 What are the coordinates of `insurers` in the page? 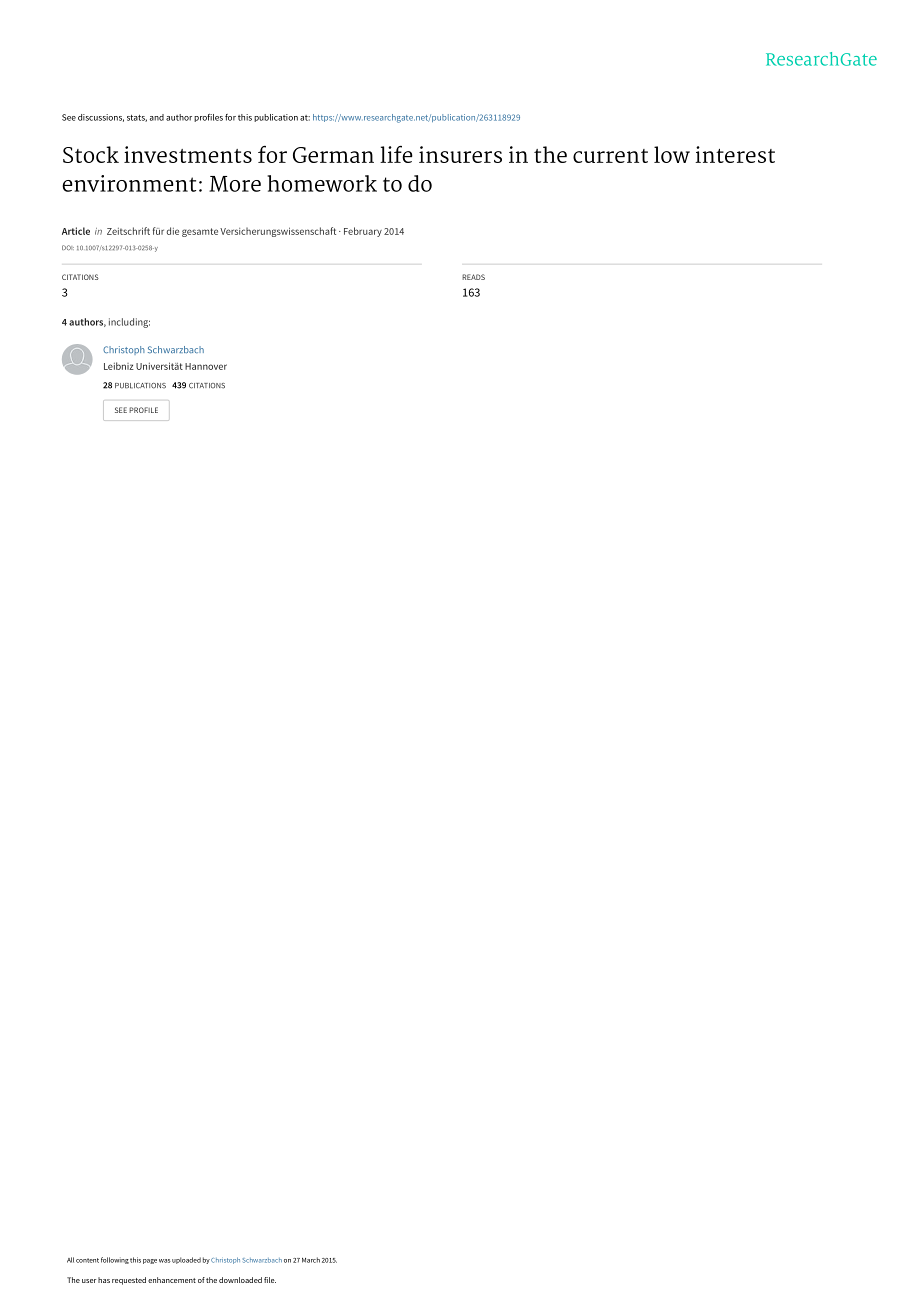 It's located at (460, 154).
